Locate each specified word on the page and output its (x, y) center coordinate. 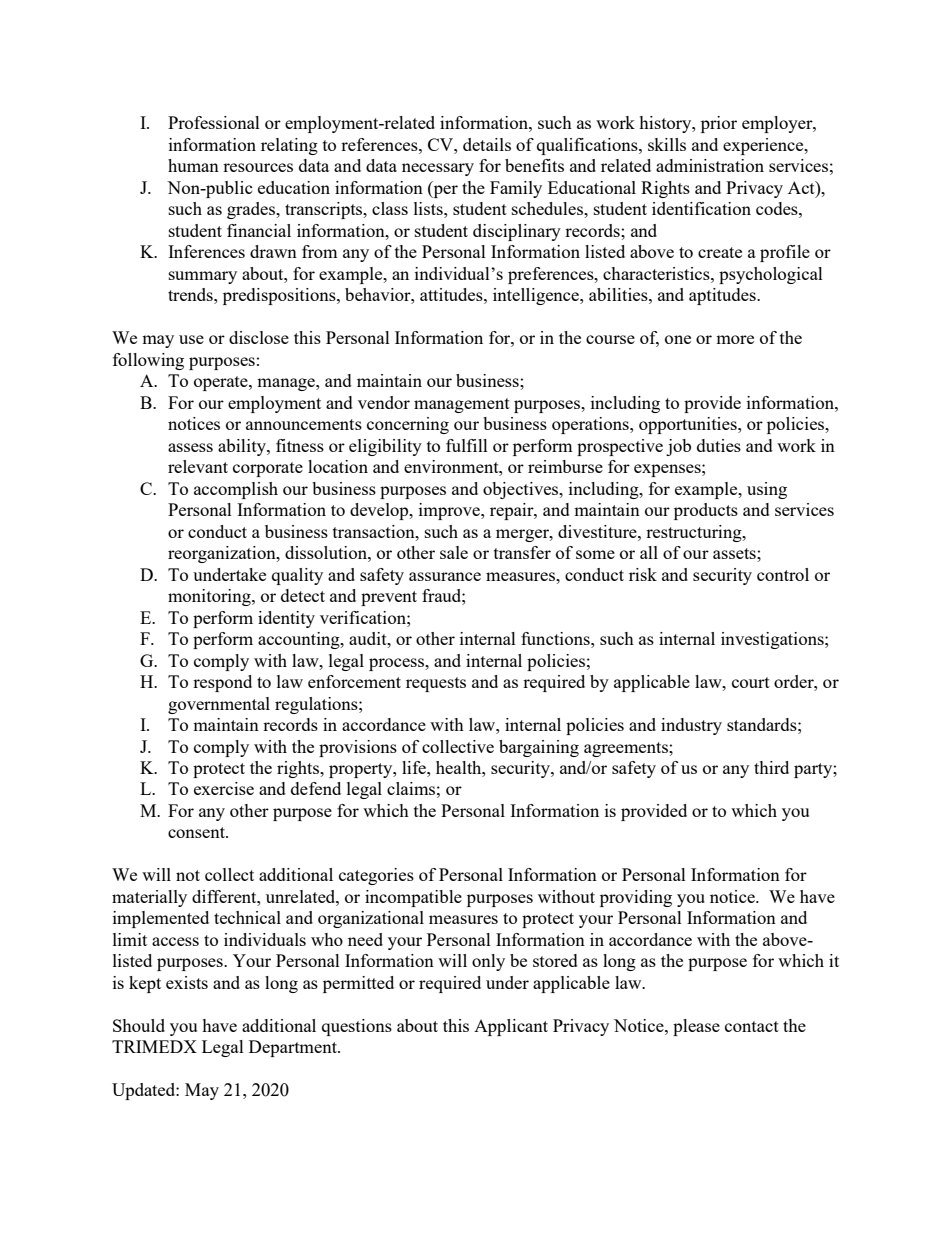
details (487, 144)
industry (691, 726)
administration (710, 165)
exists (187, 982)
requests (436, 684)
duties (719, 445)
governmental (219, 705)
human (193, 165)
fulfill (467, 445)
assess (190, 447)
